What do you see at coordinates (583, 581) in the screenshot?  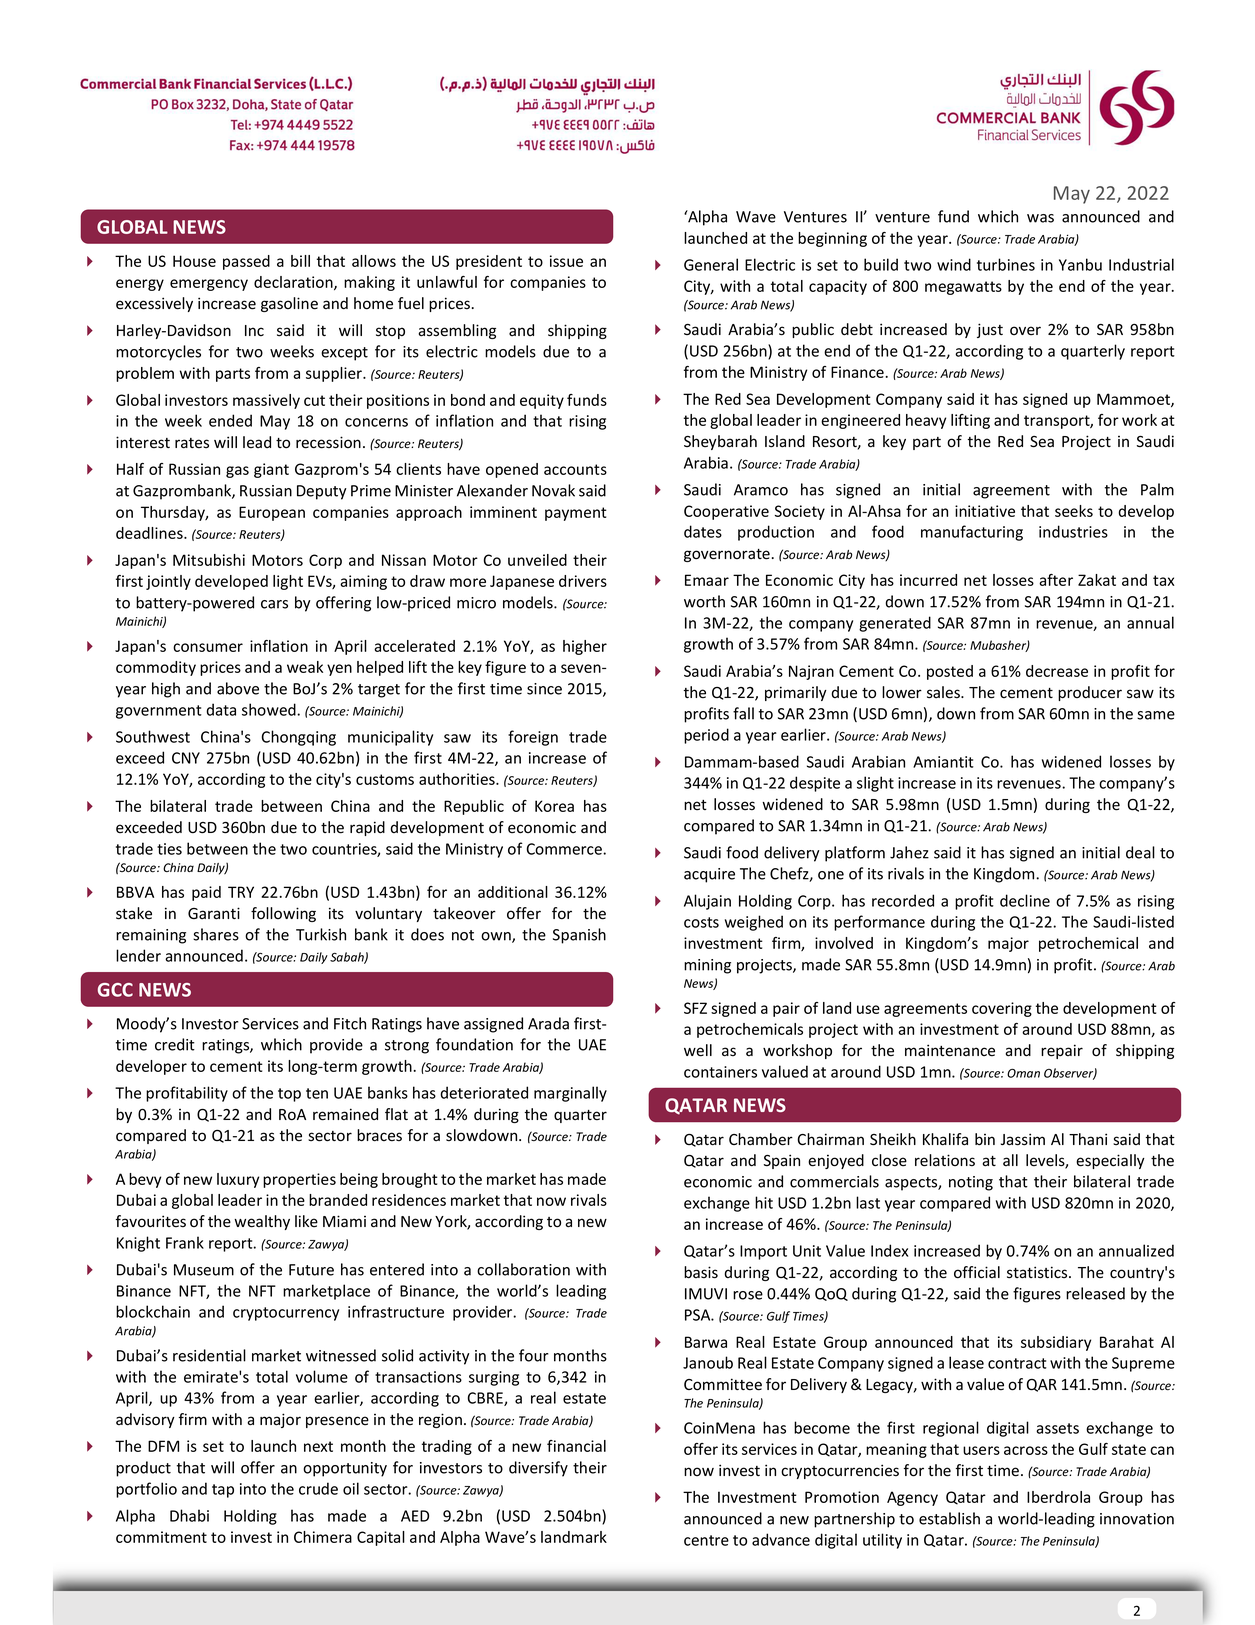 I see `drivers` at bounding box center [583, 581].
